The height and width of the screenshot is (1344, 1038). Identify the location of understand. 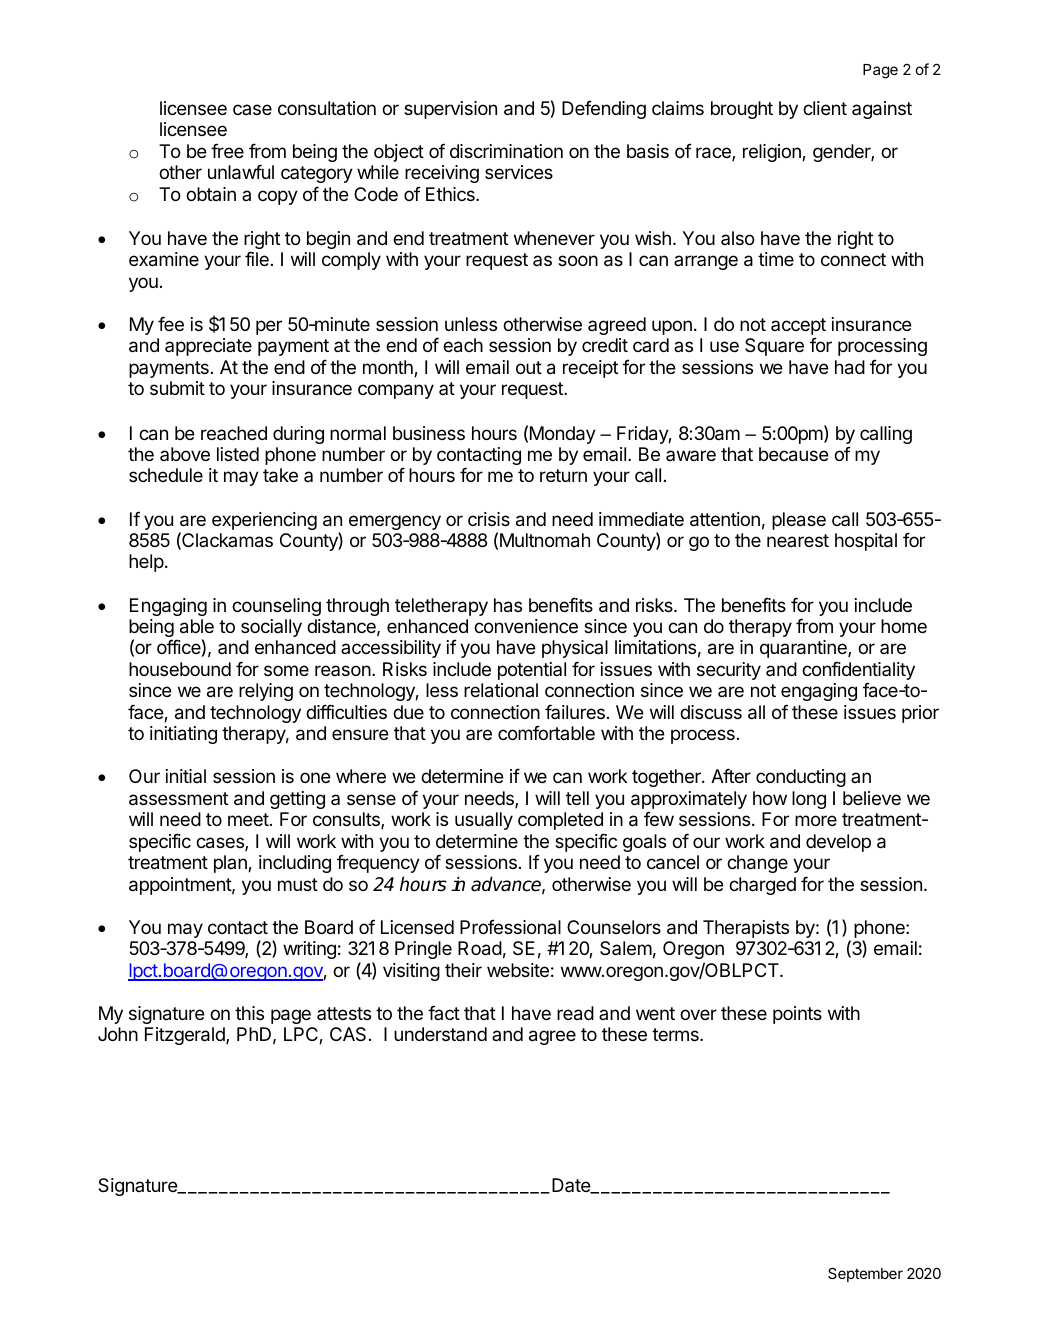
(440, 1034).
